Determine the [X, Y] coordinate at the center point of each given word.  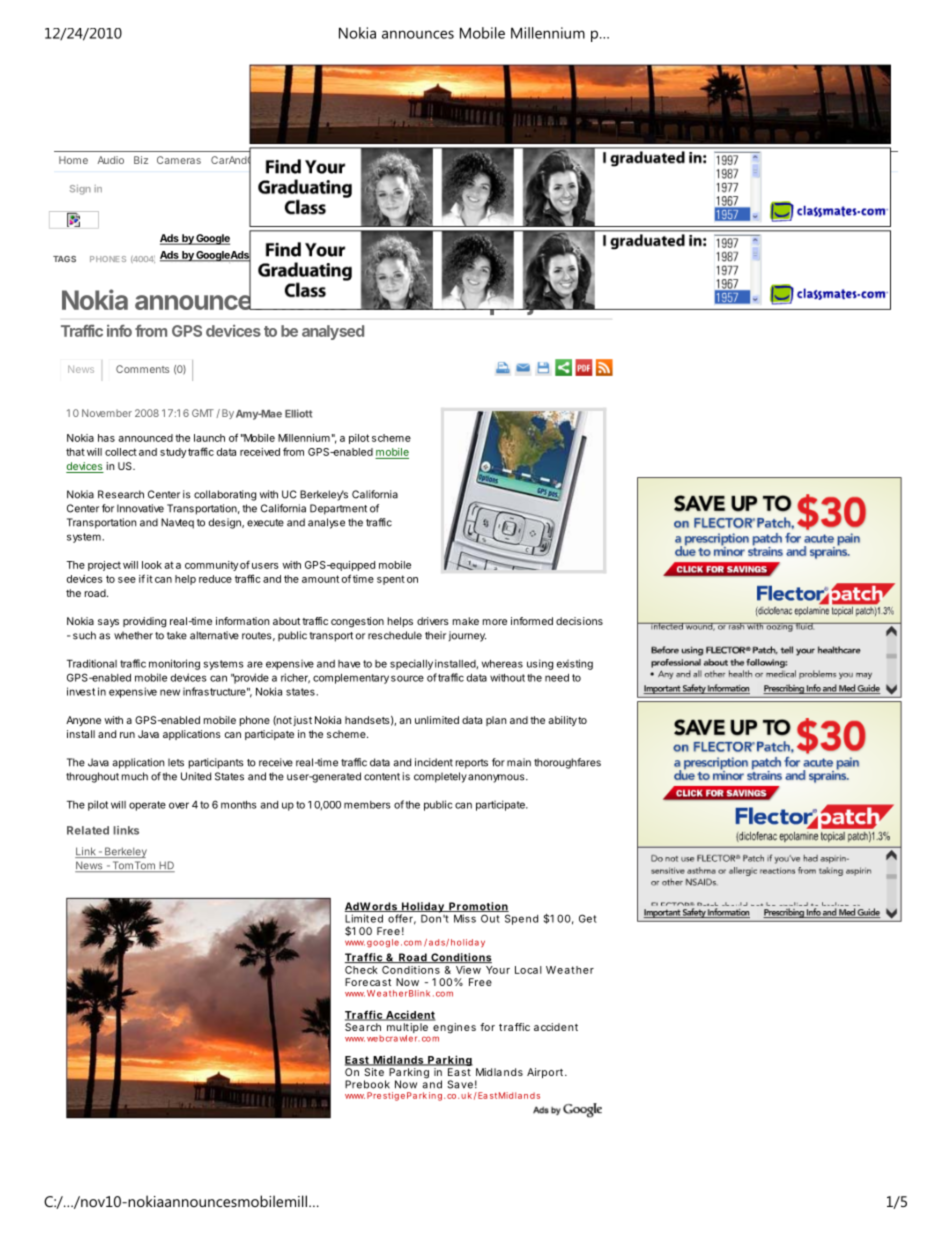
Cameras [179, 160]
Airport [546, 1073]
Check [361, 970]
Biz [141, 160]
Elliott [298, 413]
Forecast [368, 982]
